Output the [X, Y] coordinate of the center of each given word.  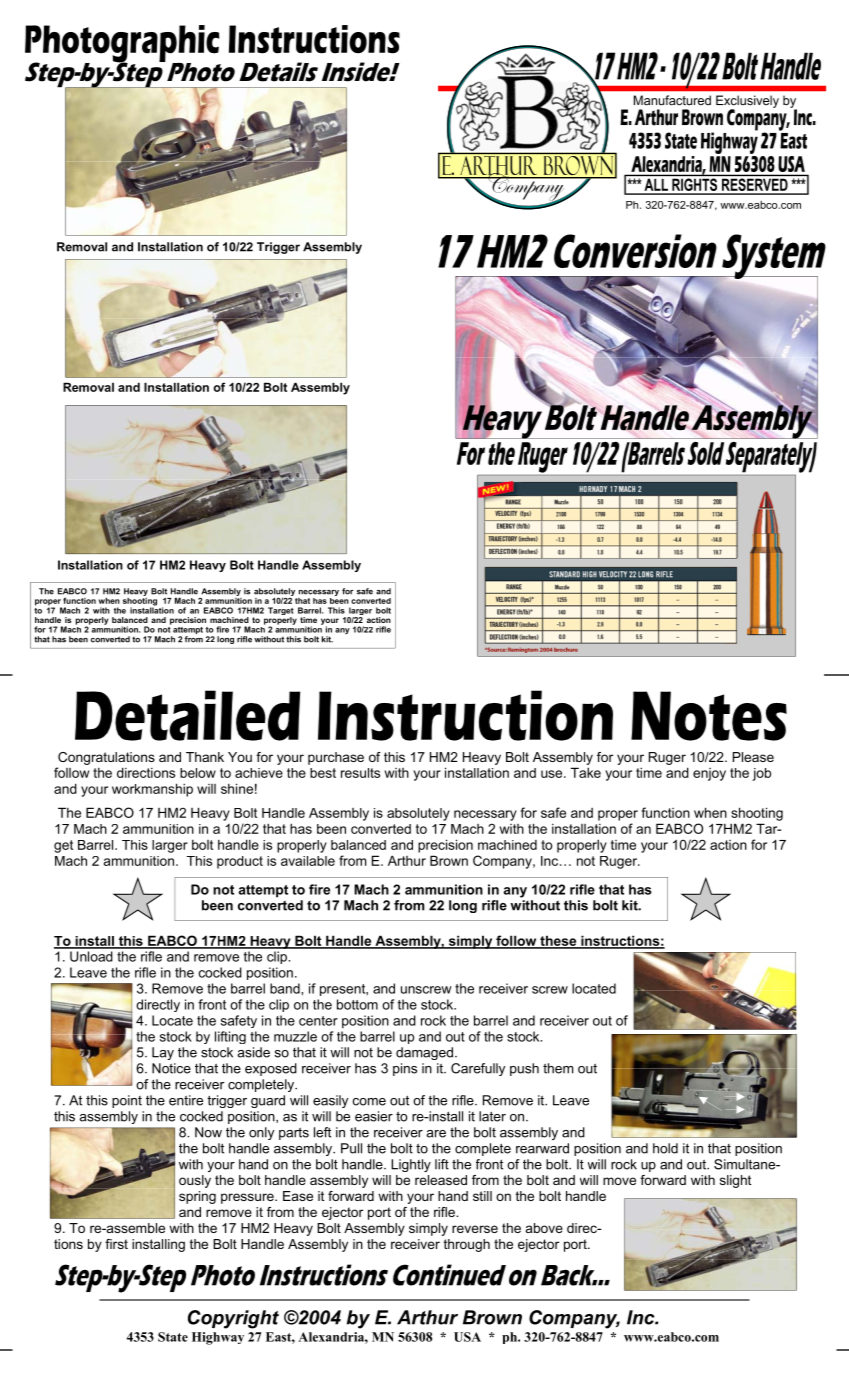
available [308, 861]
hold [665, 1148]
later [492, 1116]
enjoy [709, 774]
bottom [357, 1004]
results [360, 773]
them [558, 1068]
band [286, 988]
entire [186, 1100]
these [558, 941]
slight [735, 1181]
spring [197, 1197]
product [240, 862]
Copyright [233, 1319]
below [198, 773]
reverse [475, 1229]
